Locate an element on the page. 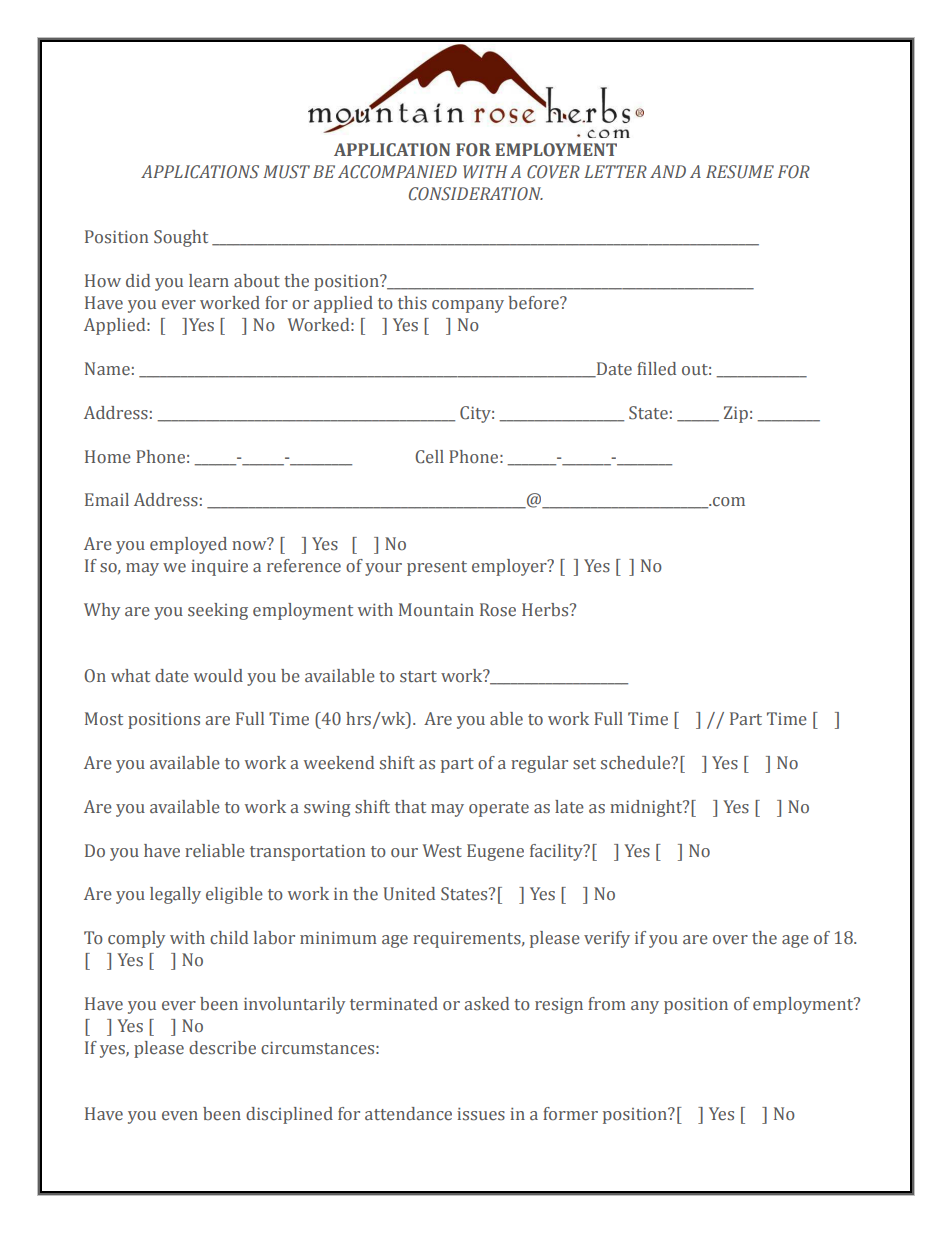 The image size is (952, 1233). even is located at coordinates (180, 1116).
